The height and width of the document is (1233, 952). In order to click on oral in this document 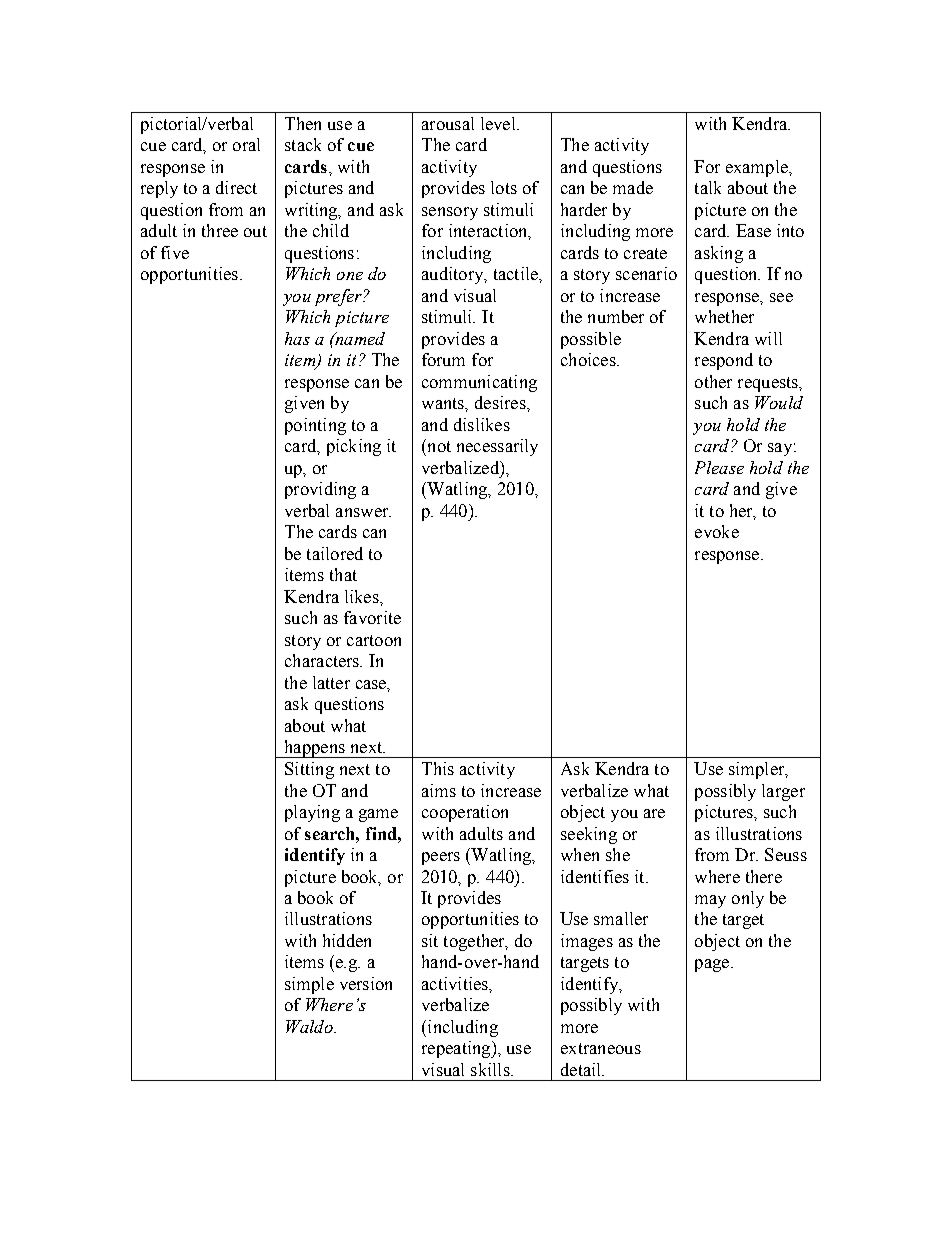, I will do `click(246, 144)`.
